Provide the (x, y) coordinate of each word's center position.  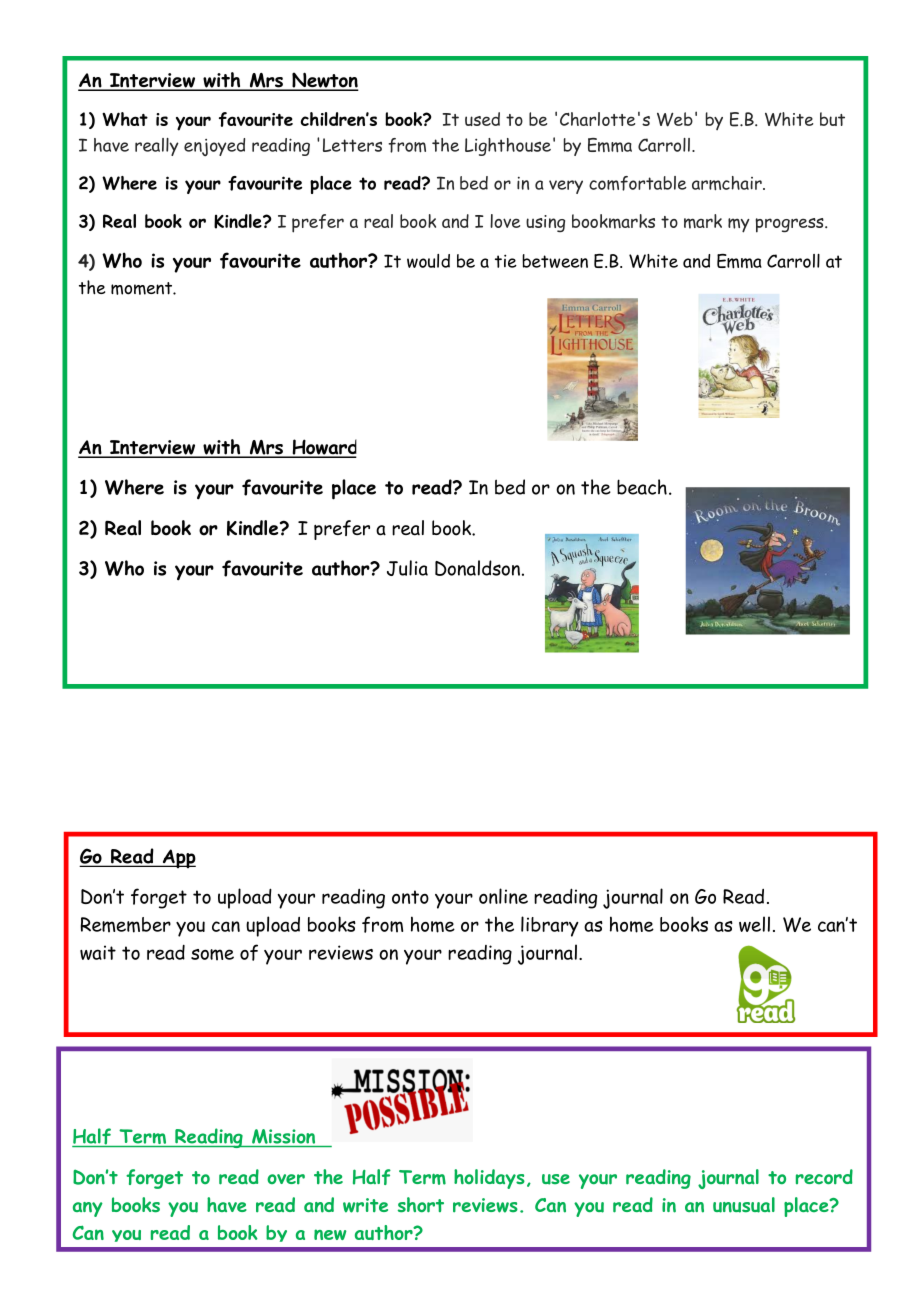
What (125, 119)
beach (642, 487)
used (482, 119)
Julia (407, 568)
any (88, 1209)
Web (675, 119)
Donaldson (479, 568)
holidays (489, 1179)
